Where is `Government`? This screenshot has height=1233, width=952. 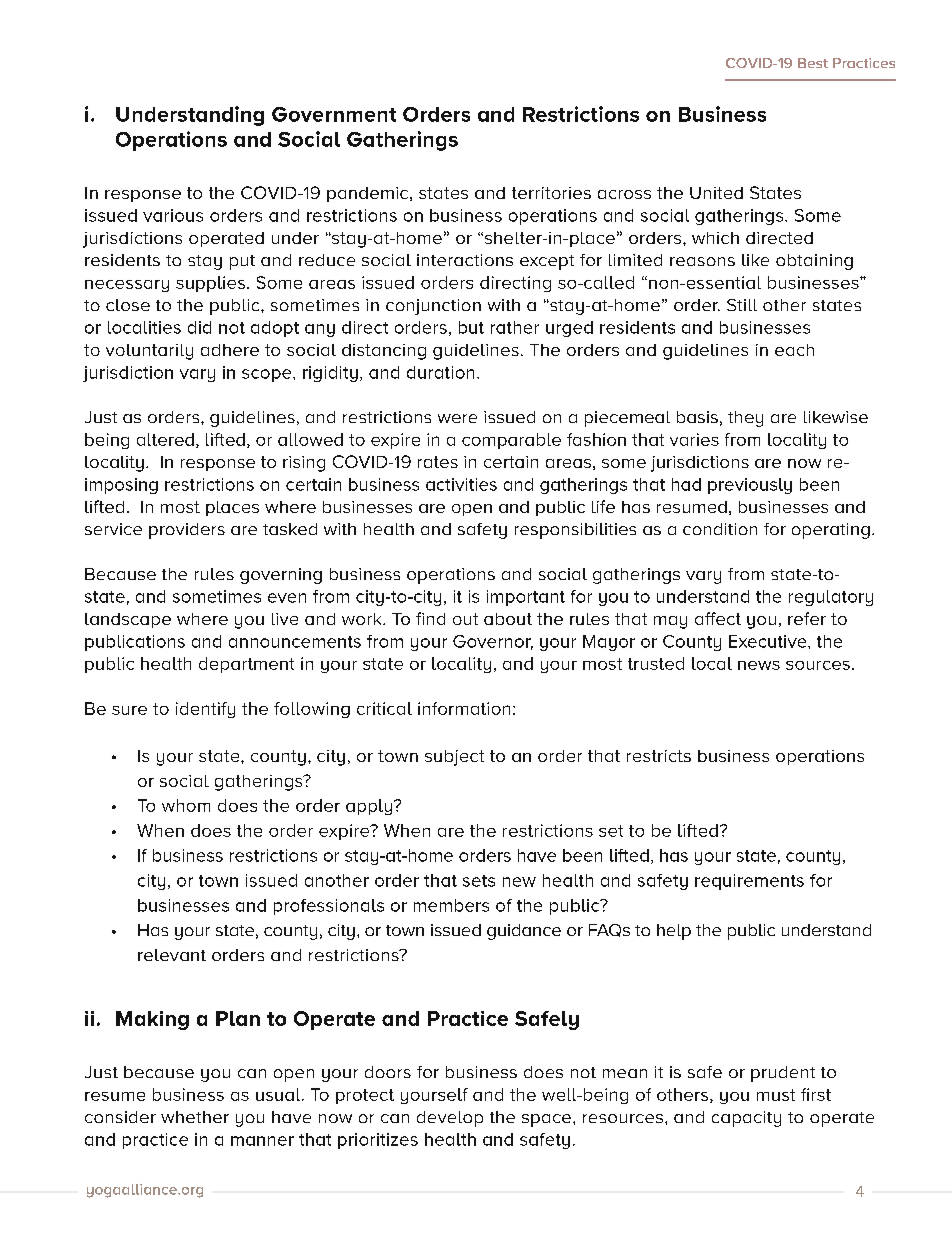
Government is located at coordinates (334, 114).
